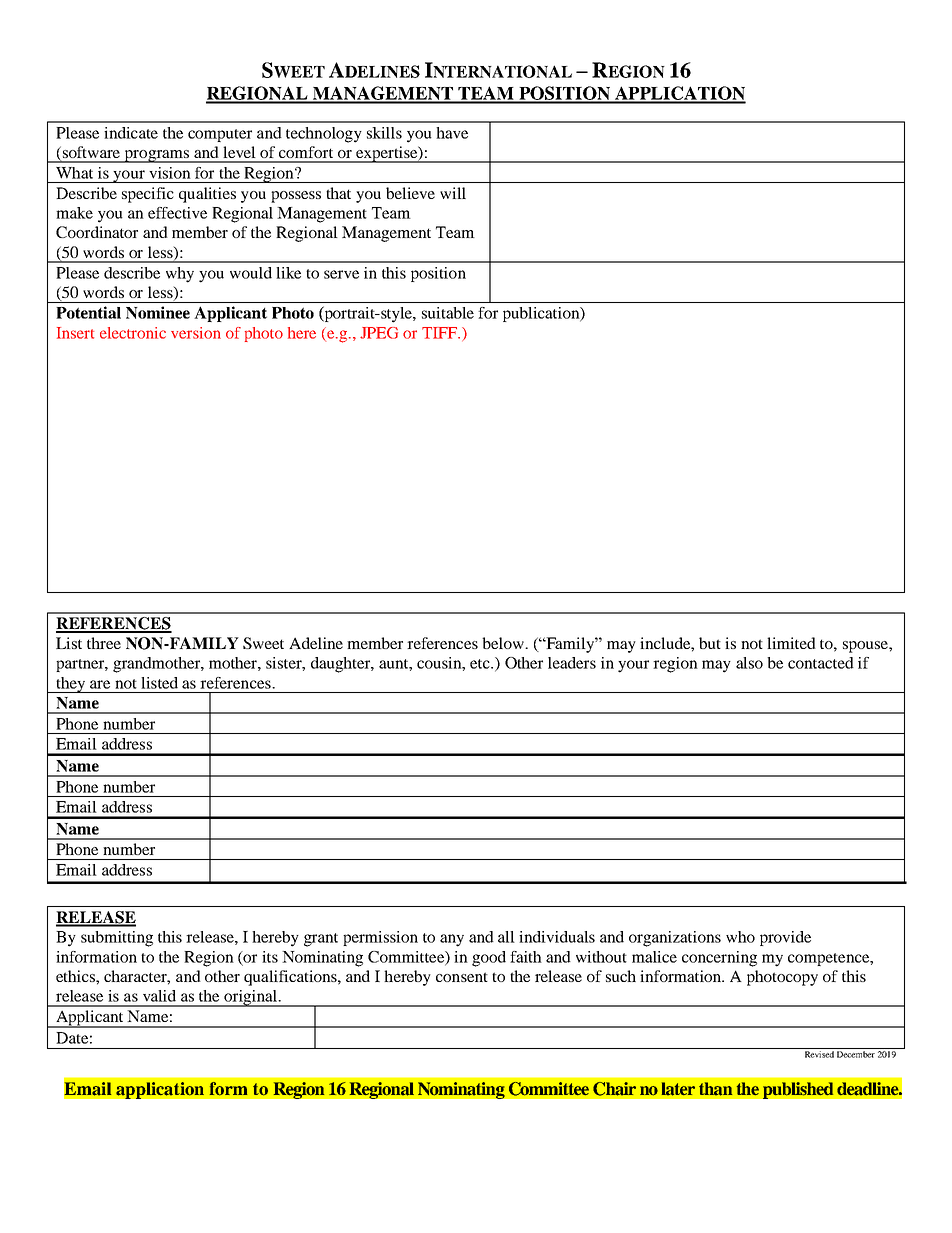  I want to click on below, so click(504, 643).
